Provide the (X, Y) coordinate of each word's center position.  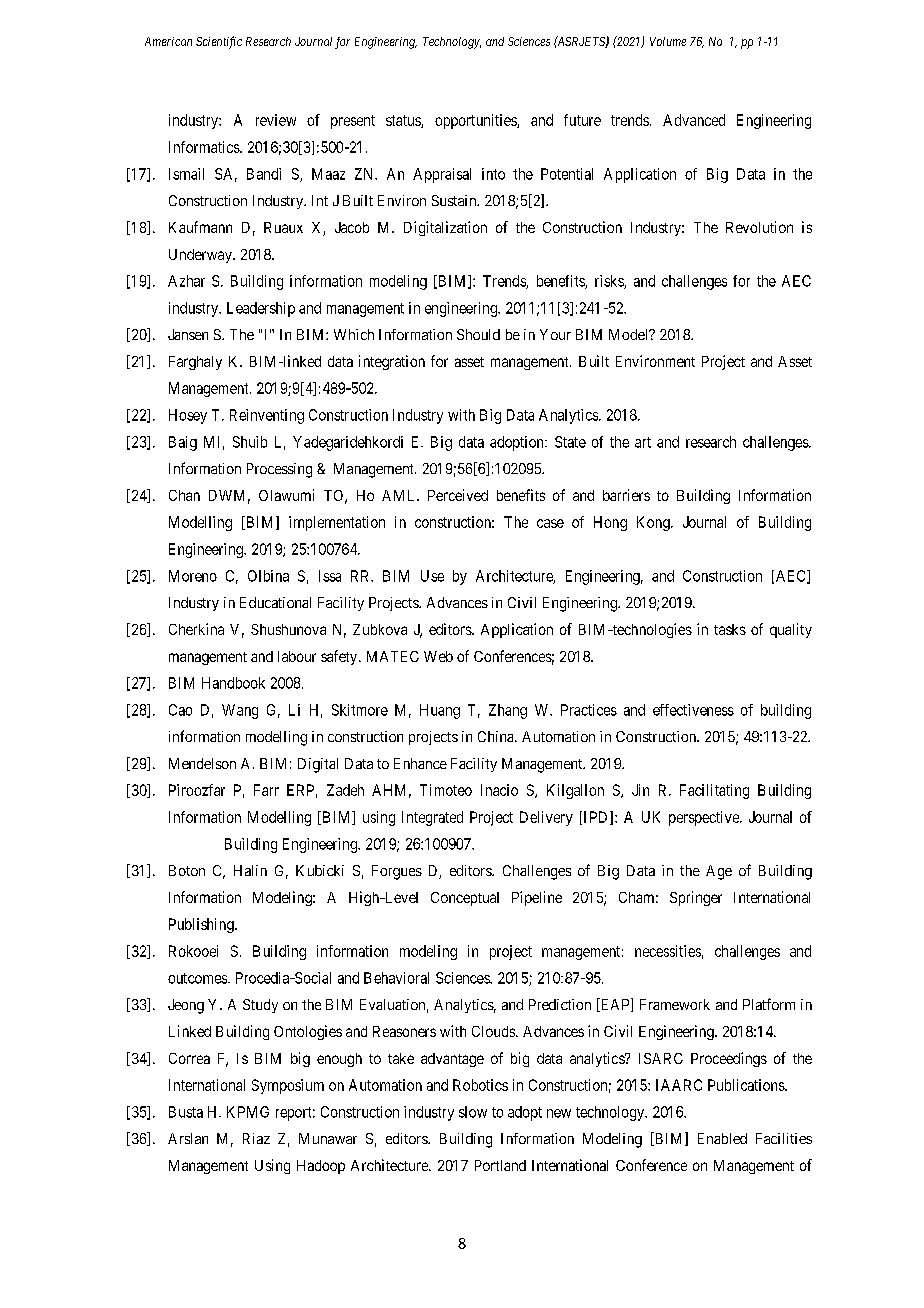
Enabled (722, 1138)
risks (610, 282)
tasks (730, 629)
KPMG (248, 1112)
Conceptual (465, 899)
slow (473, 1112)
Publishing (202, 925)
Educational (275, 602)
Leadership (261, 309)
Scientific (219, 42)
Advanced (694, 120)
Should (478, 334)
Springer (696, 898)
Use (432, 576)
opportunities (476, 121)
